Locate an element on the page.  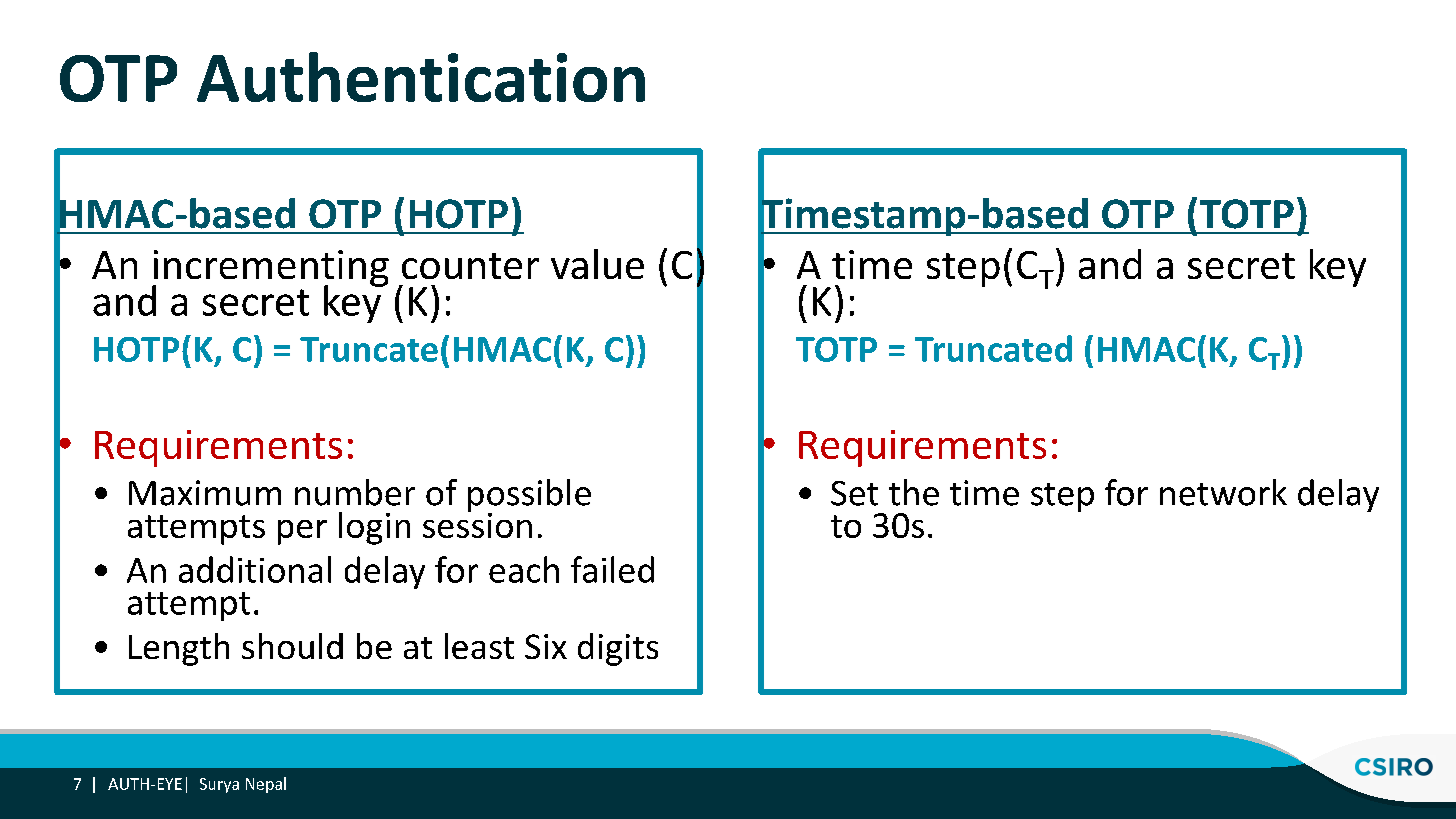
Six is located at coordinates (546, 646).
